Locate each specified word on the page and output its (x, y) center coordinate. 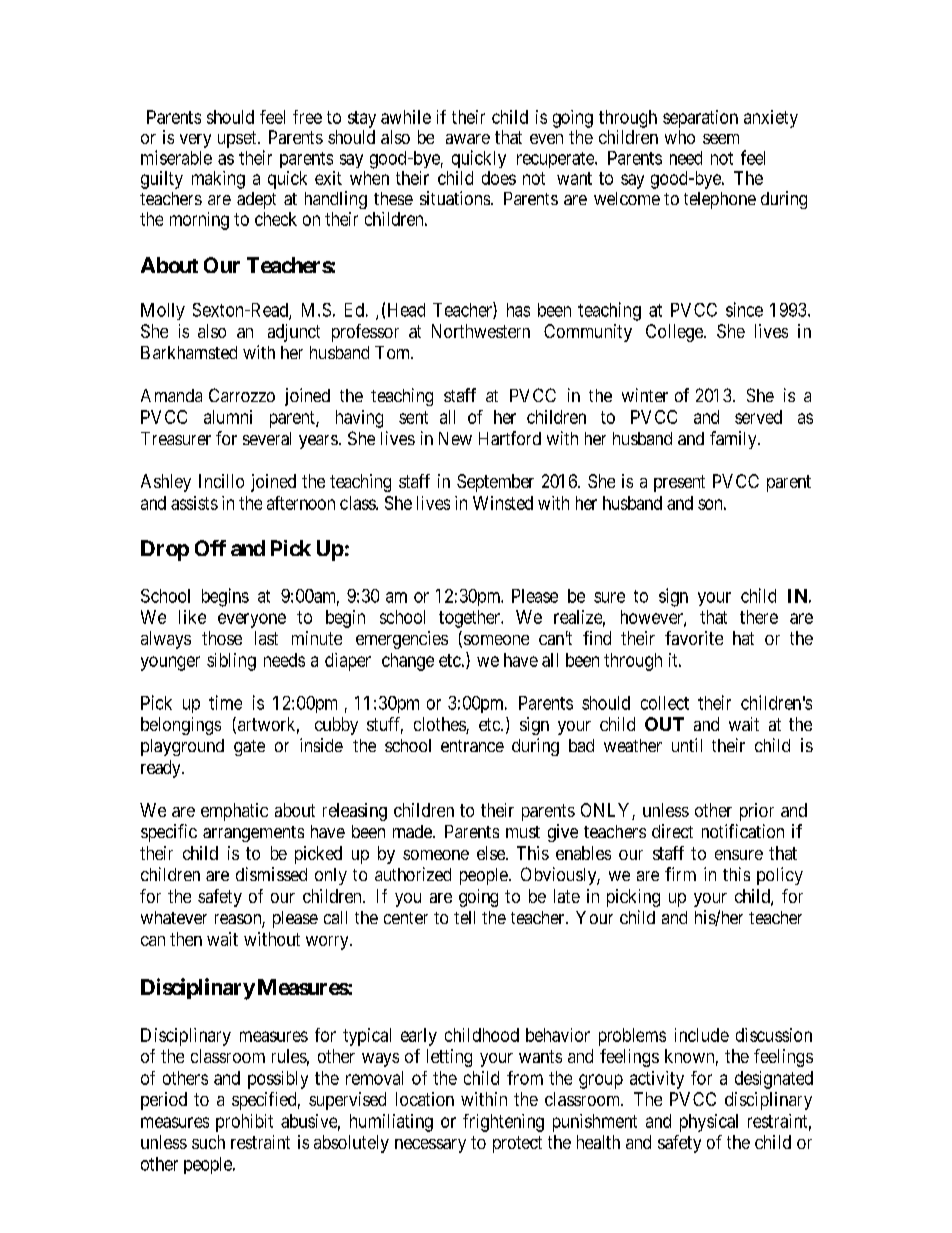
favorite (694, 638)
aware (468, 139)
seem (721, 139)
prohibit (244, 1123)
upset (238, 139)
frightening (503, 1123)
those (222, 638)
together (470, 619)
